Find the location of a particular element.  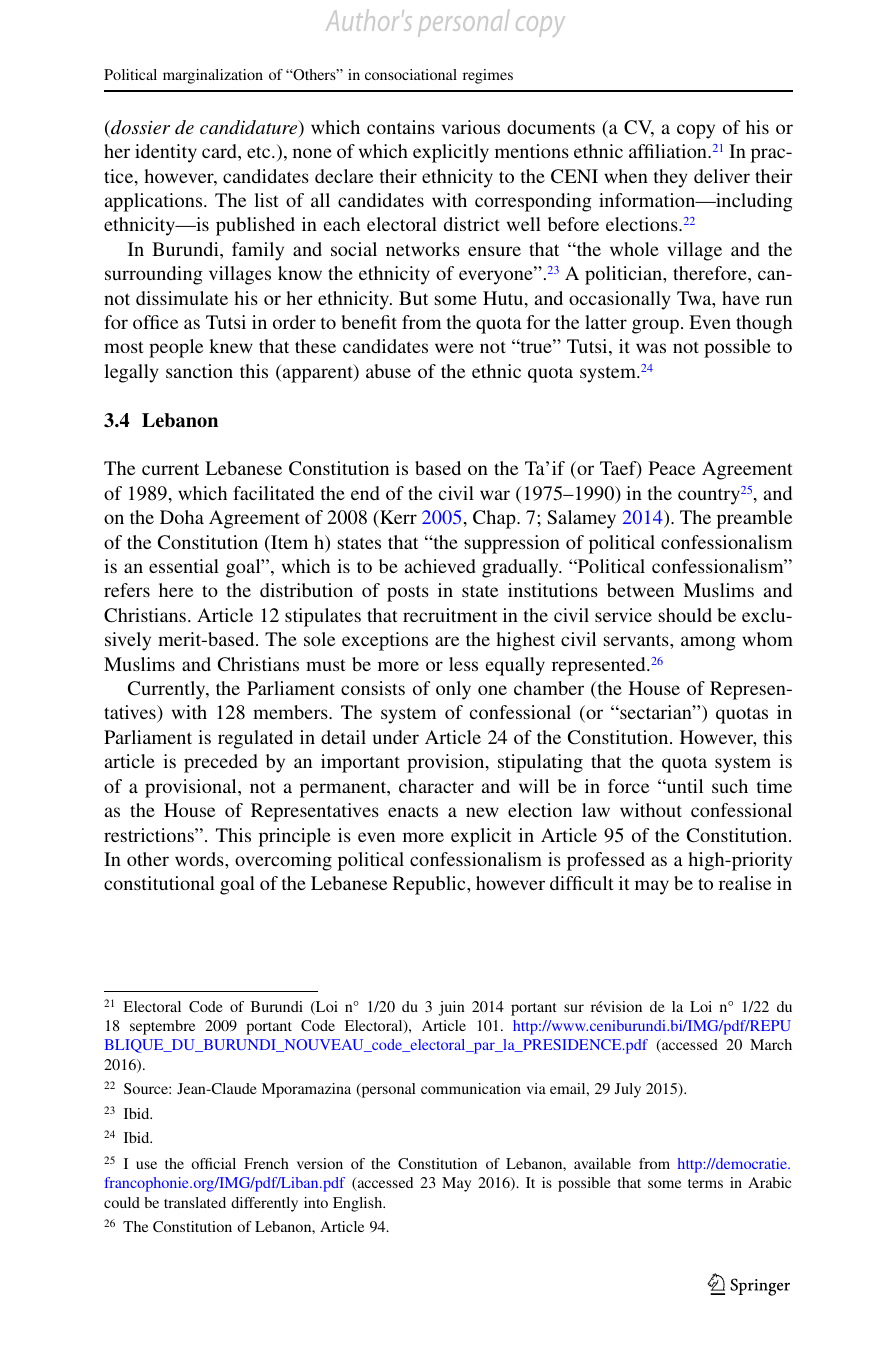

marginalization is located at coordinates (213, 76).
